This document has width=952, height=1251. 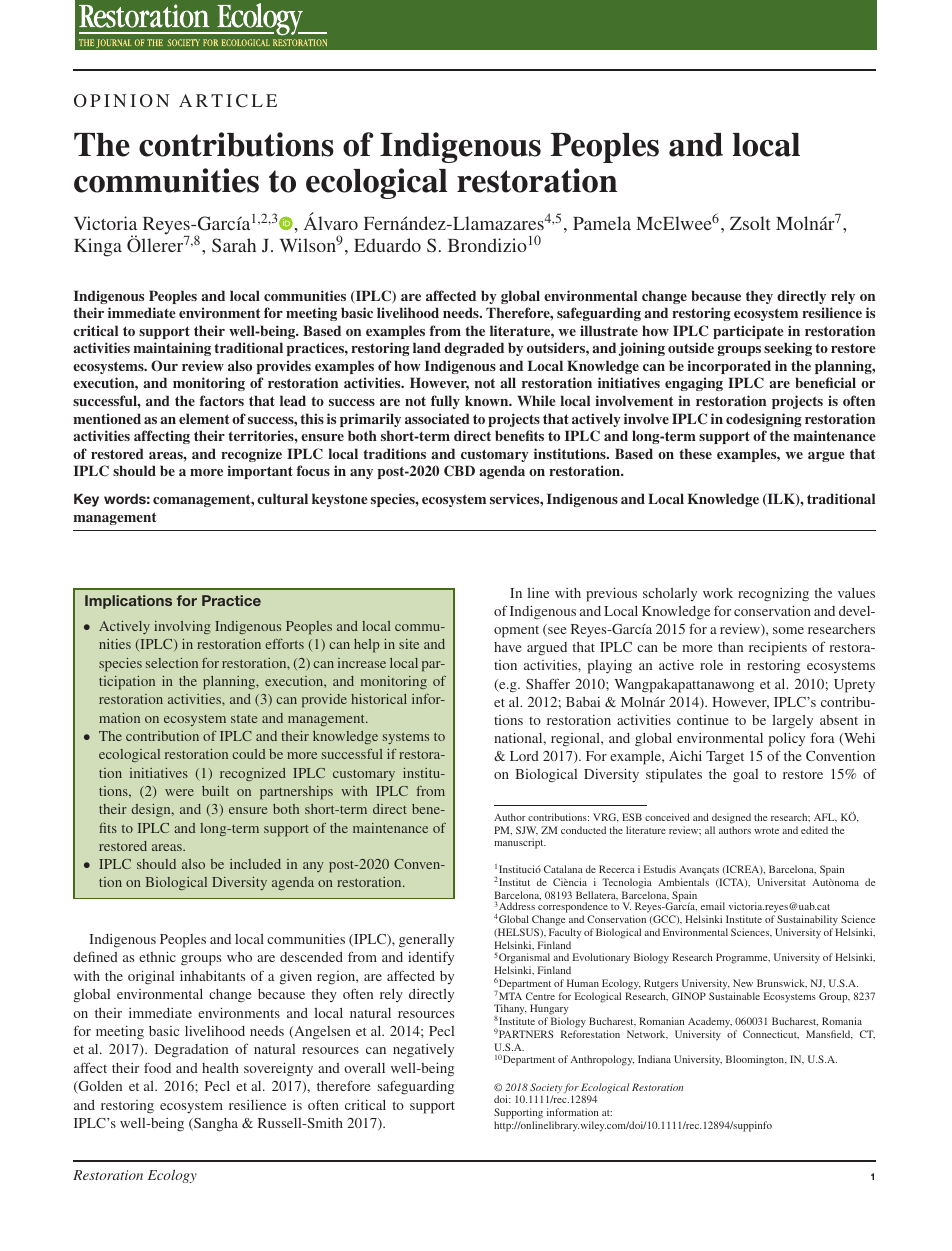 What do you see at coordinates (829, 1034) in the document?
I see `Mansfield` at bounding box center [829, 1034].
